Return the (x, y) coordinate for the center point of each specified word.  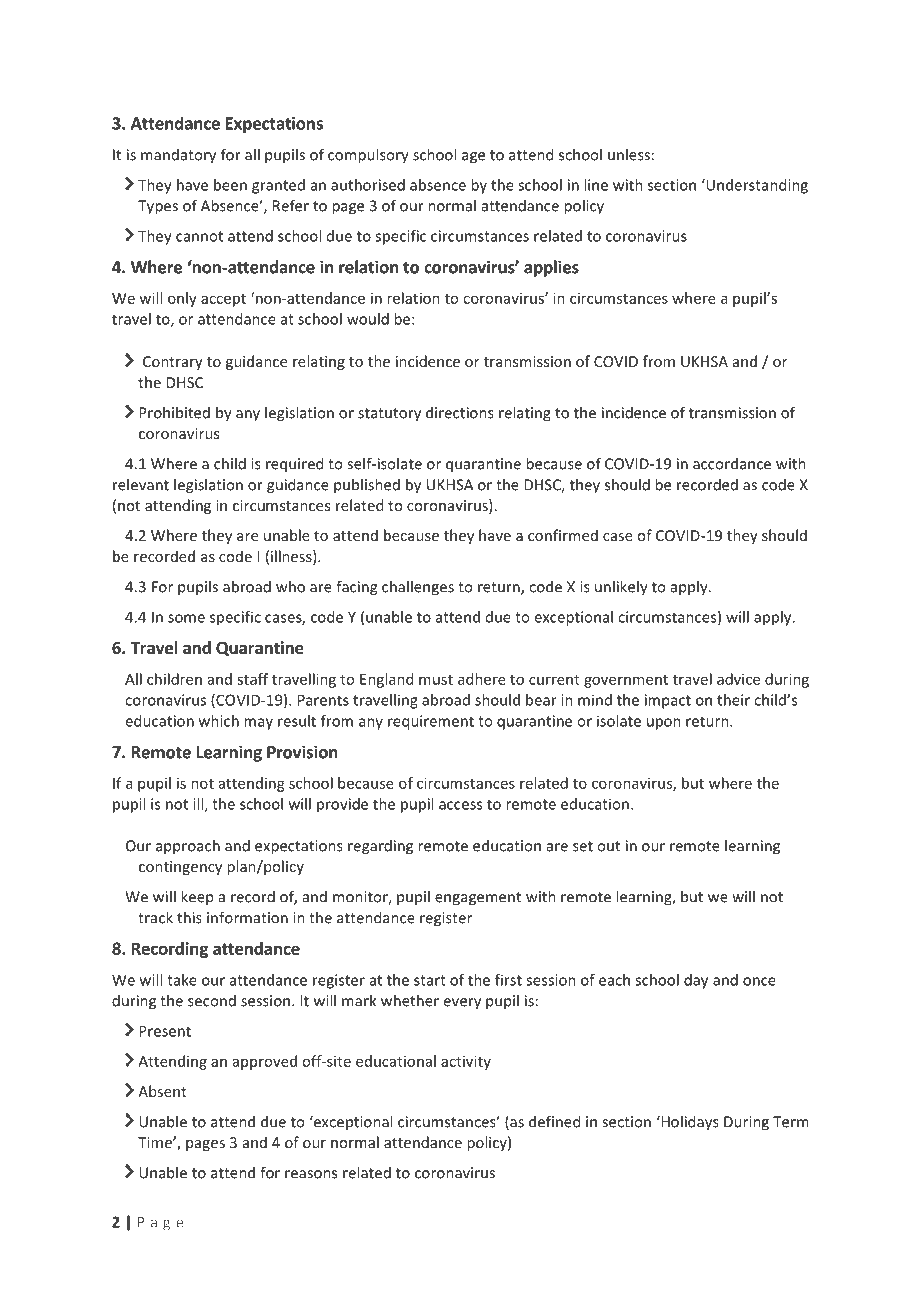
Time (156, 1142)
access (460, 805)
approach (188, 847)
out (608, 846)
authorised (368, 185)
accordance (732, 463)
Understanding (756, 186)
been (230, 185)
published (367, 486)
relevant (141, 484)
